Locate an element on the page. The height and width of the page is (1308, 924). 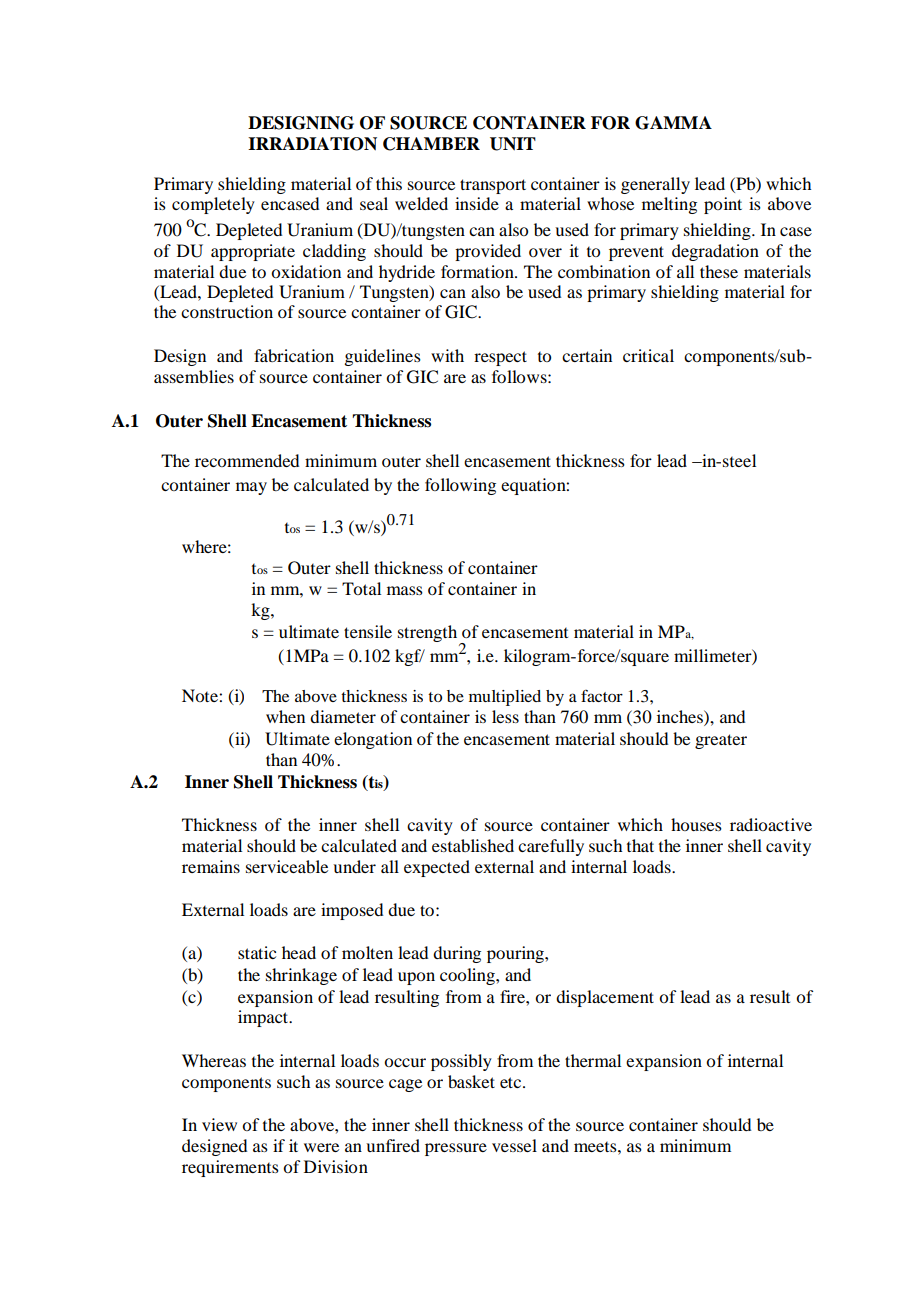
GAMMA is located at coordinates (673, 123).
